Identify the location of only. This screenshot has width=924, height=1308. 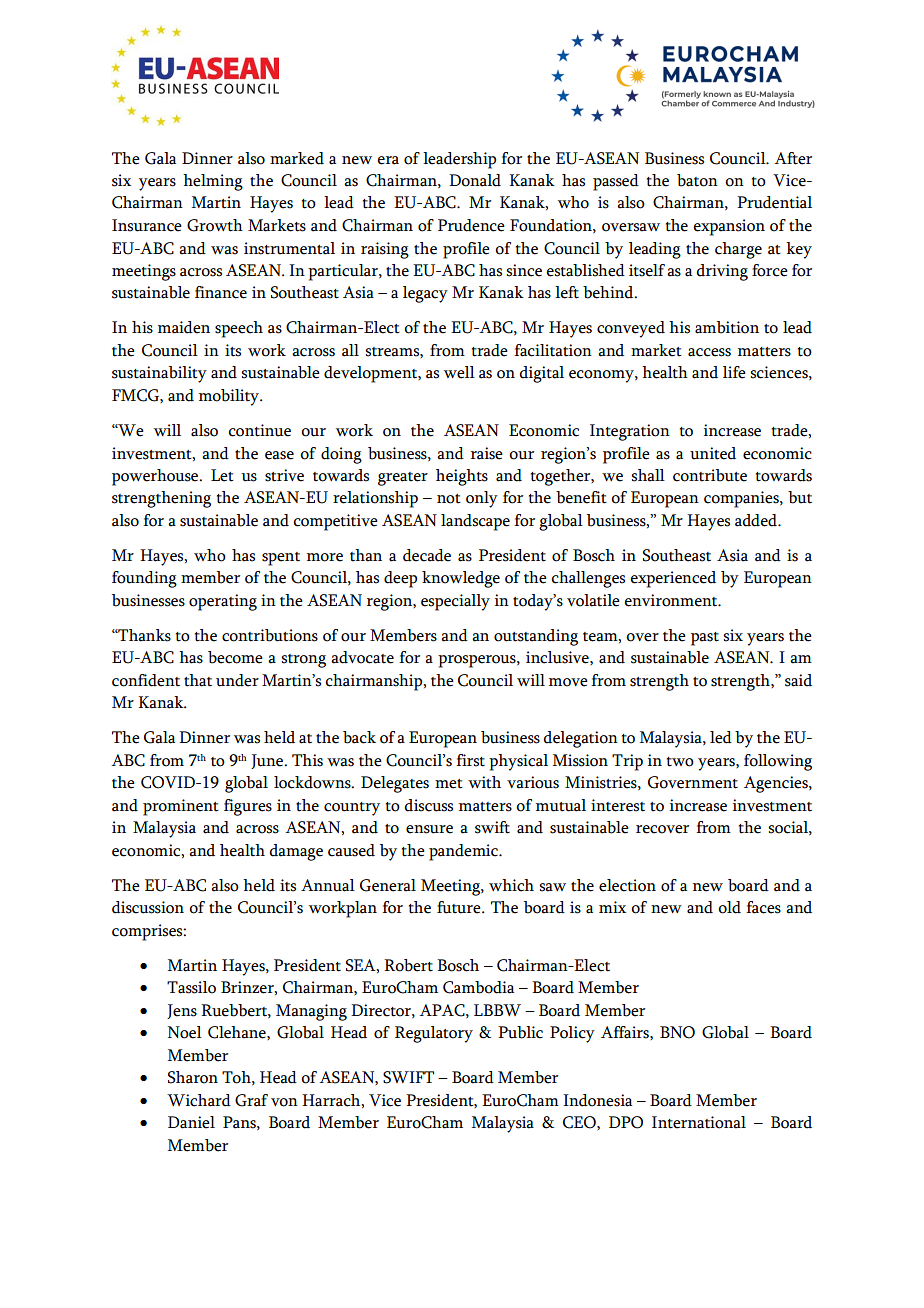
(482, 499).
